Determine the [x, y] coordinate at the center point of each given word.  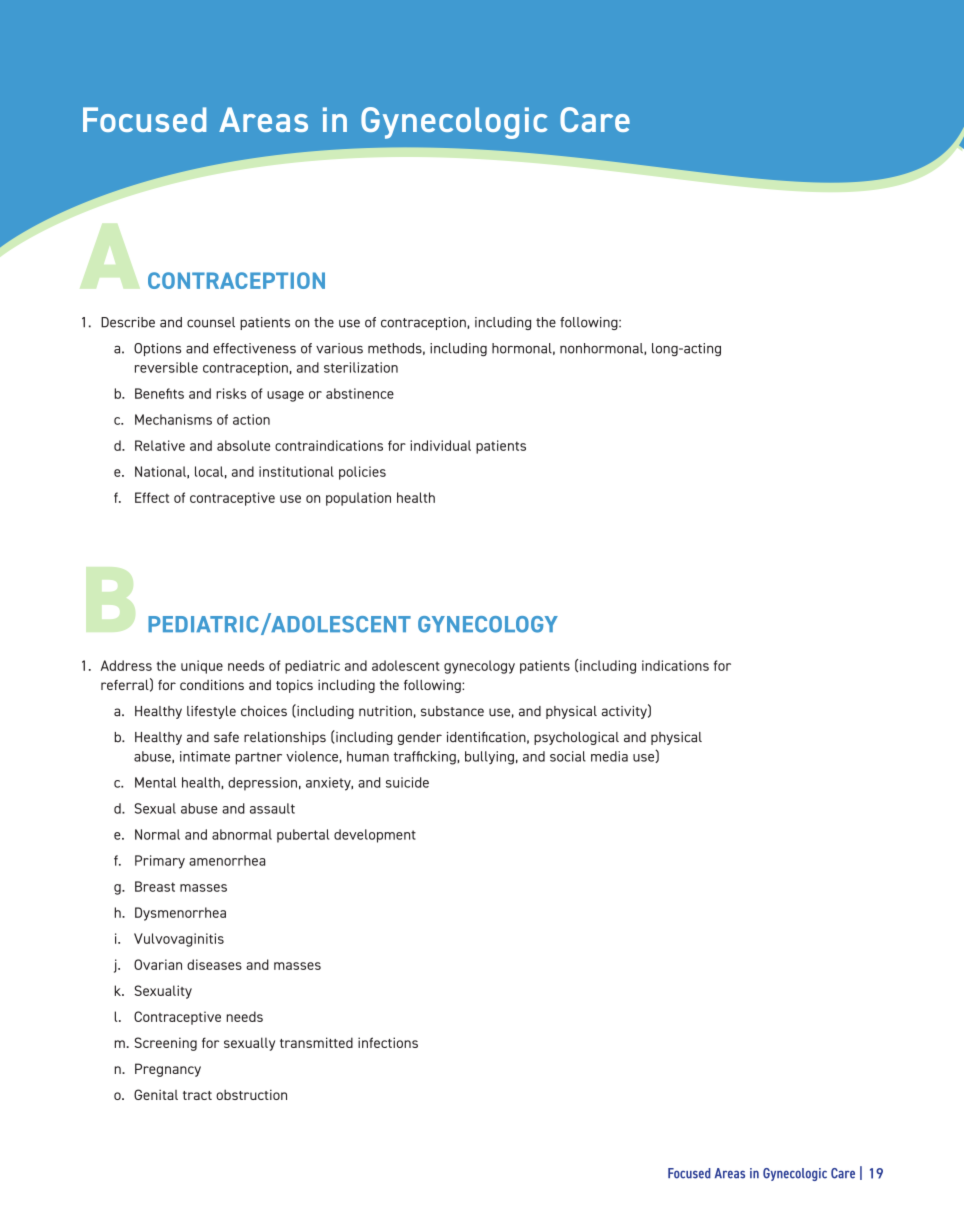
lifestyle [211, 712]
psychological [576, 738]
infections [388, 1042]
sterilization [361, 367]
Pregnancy [168, 1070]
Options [157, 349]
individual [440, 445]
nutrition [385, 711]
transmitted [316, 1042]
